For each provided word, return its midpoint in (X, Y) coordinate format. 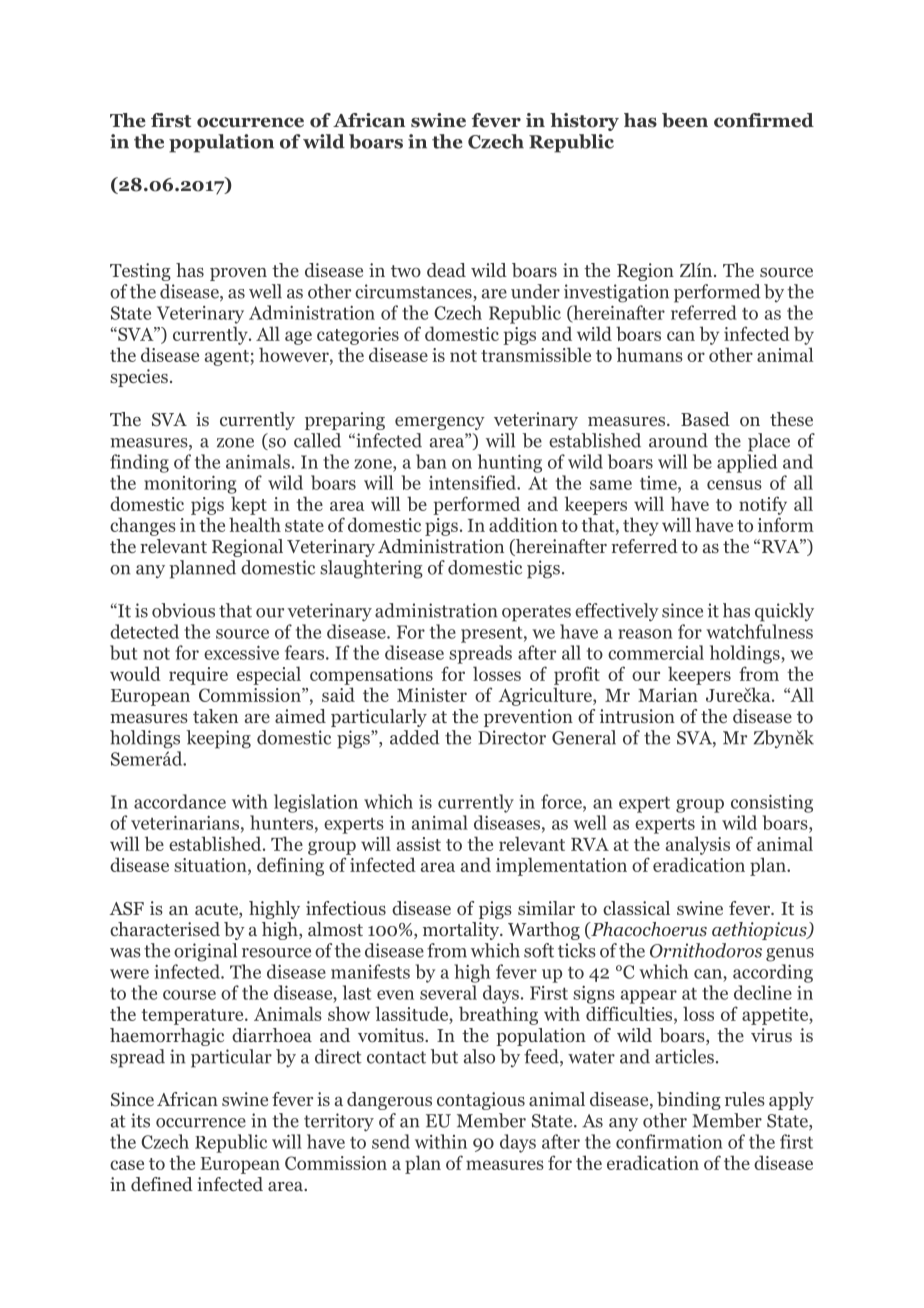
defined (162, 1184)
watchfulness (759, 631)
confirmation (669, 1141)
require (198, 676)
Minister (432, 695)
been (685, 120)
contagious (481, 1101)
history (584, 122)
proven (238, 274)
